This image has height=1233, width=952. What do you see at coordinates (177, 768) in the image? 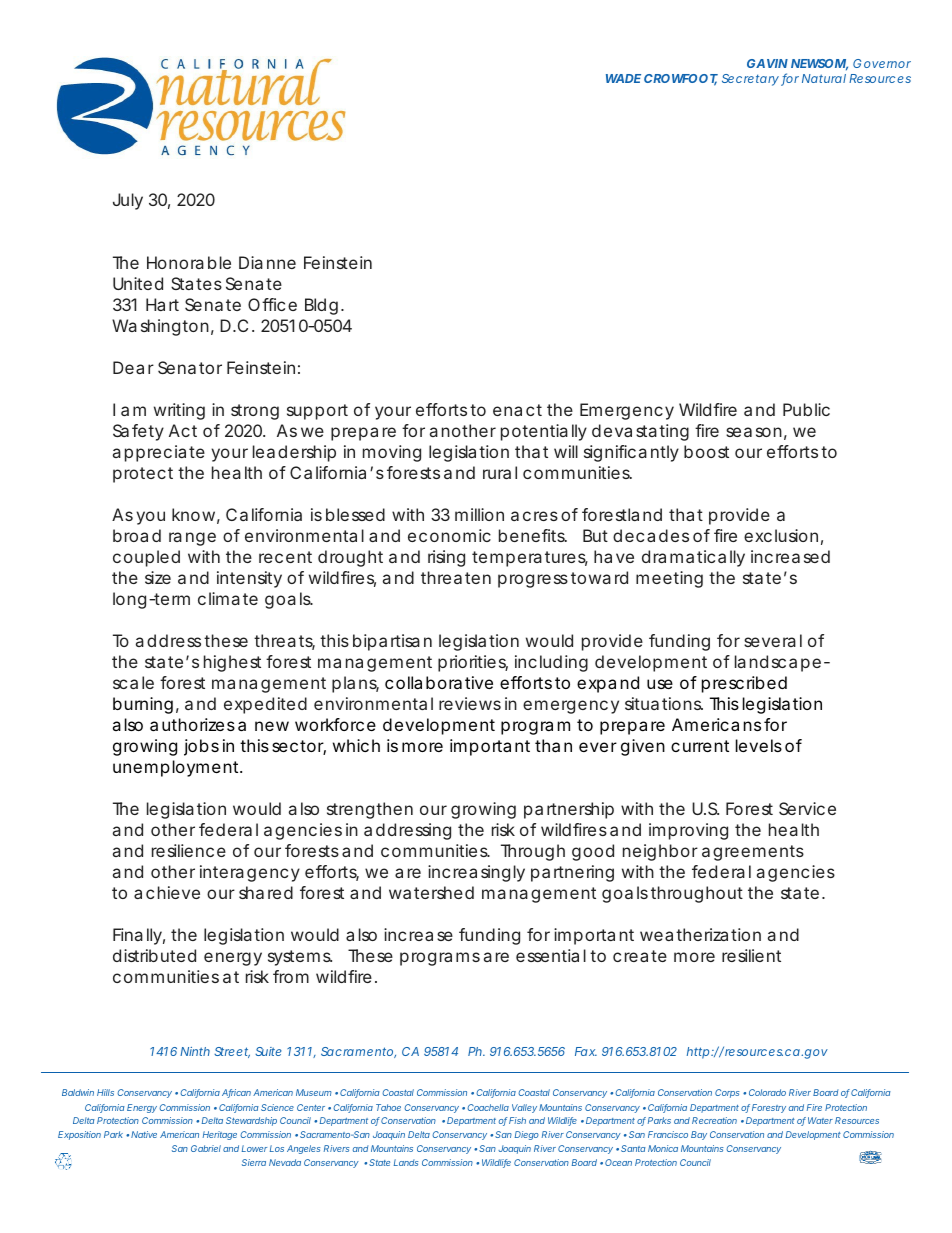
I see `unemployment` at bounding box center [177, 768].
